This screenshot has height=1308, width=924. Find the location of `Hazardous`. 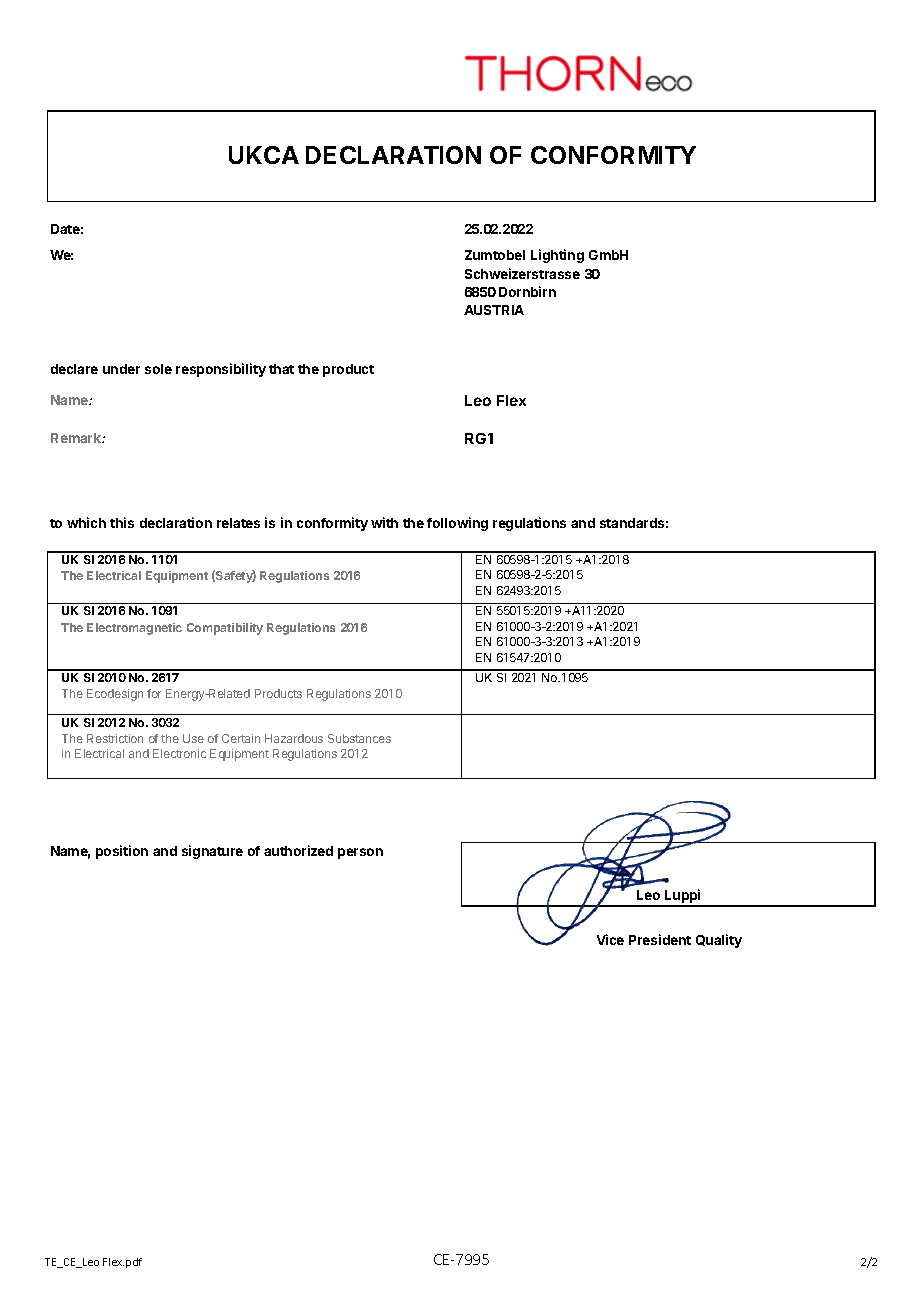

Hazardous is located at coordinates (294, 738).
